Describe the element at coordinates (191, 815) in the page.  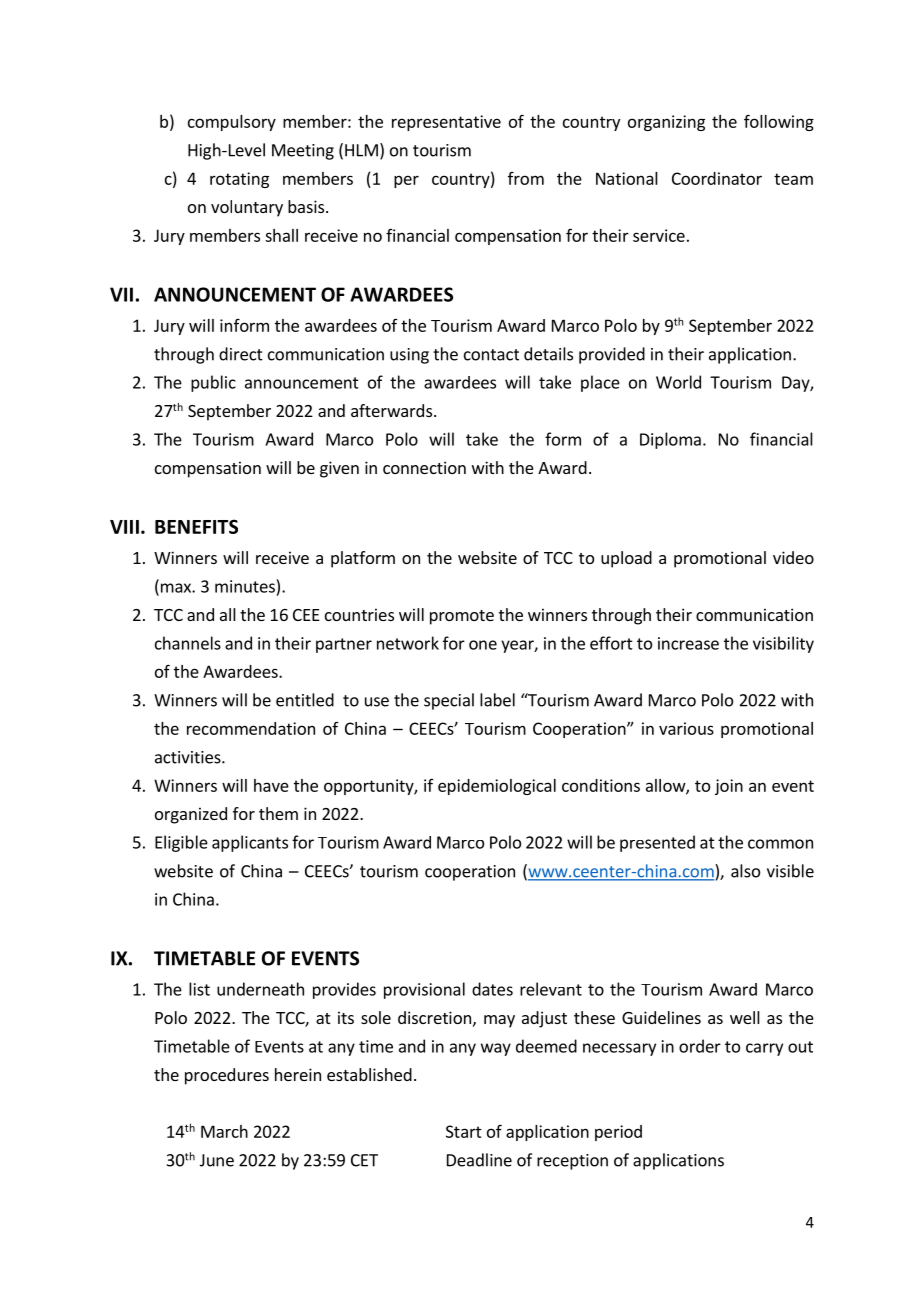
I see `organized` at that location.
